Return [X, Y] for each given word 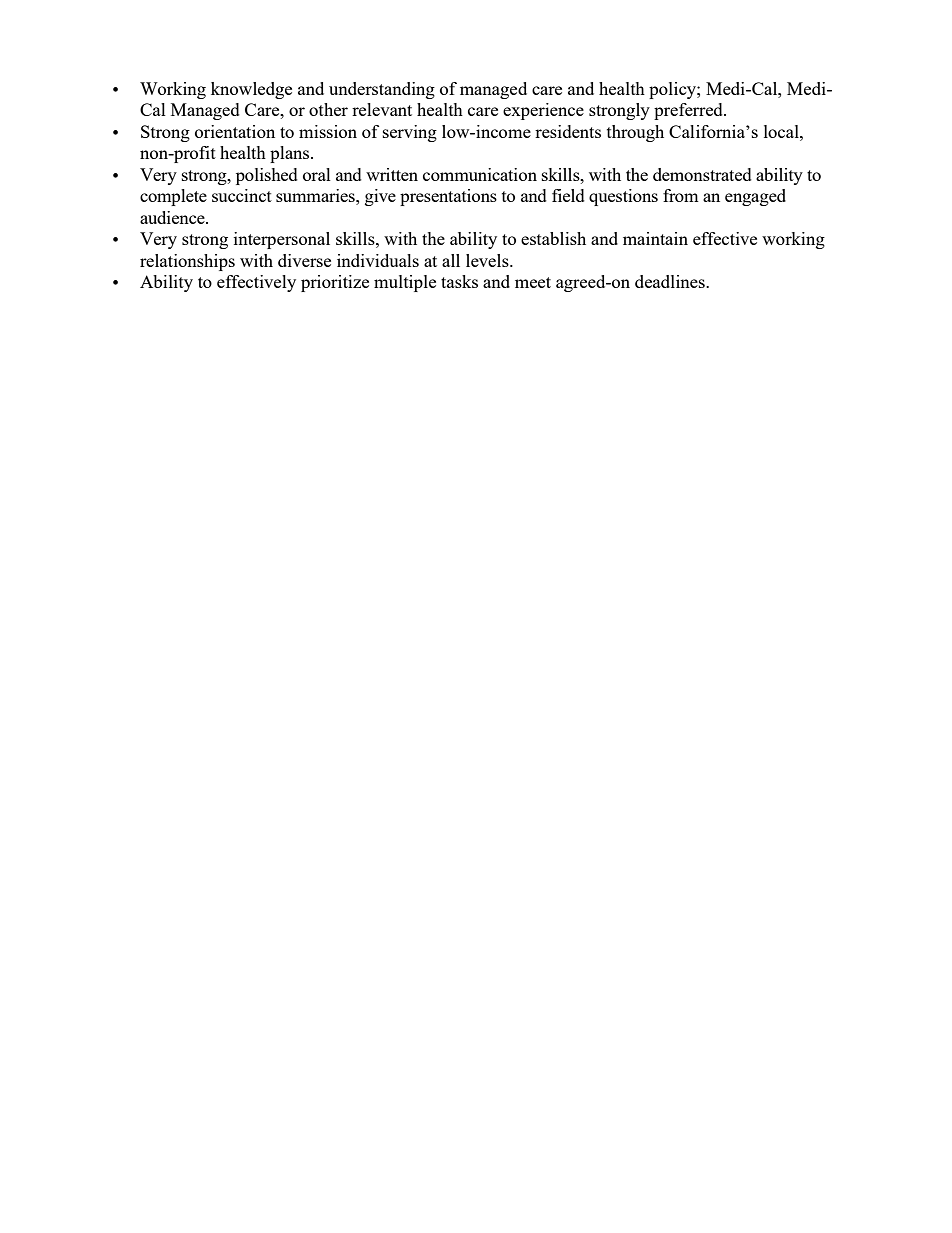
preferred [689, 111]
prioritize [335, 283]
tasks [459, 281]
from [681, 195]
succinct [242, 195]
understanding [382, 90]
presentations [448, 197]
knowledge [251, 90]
